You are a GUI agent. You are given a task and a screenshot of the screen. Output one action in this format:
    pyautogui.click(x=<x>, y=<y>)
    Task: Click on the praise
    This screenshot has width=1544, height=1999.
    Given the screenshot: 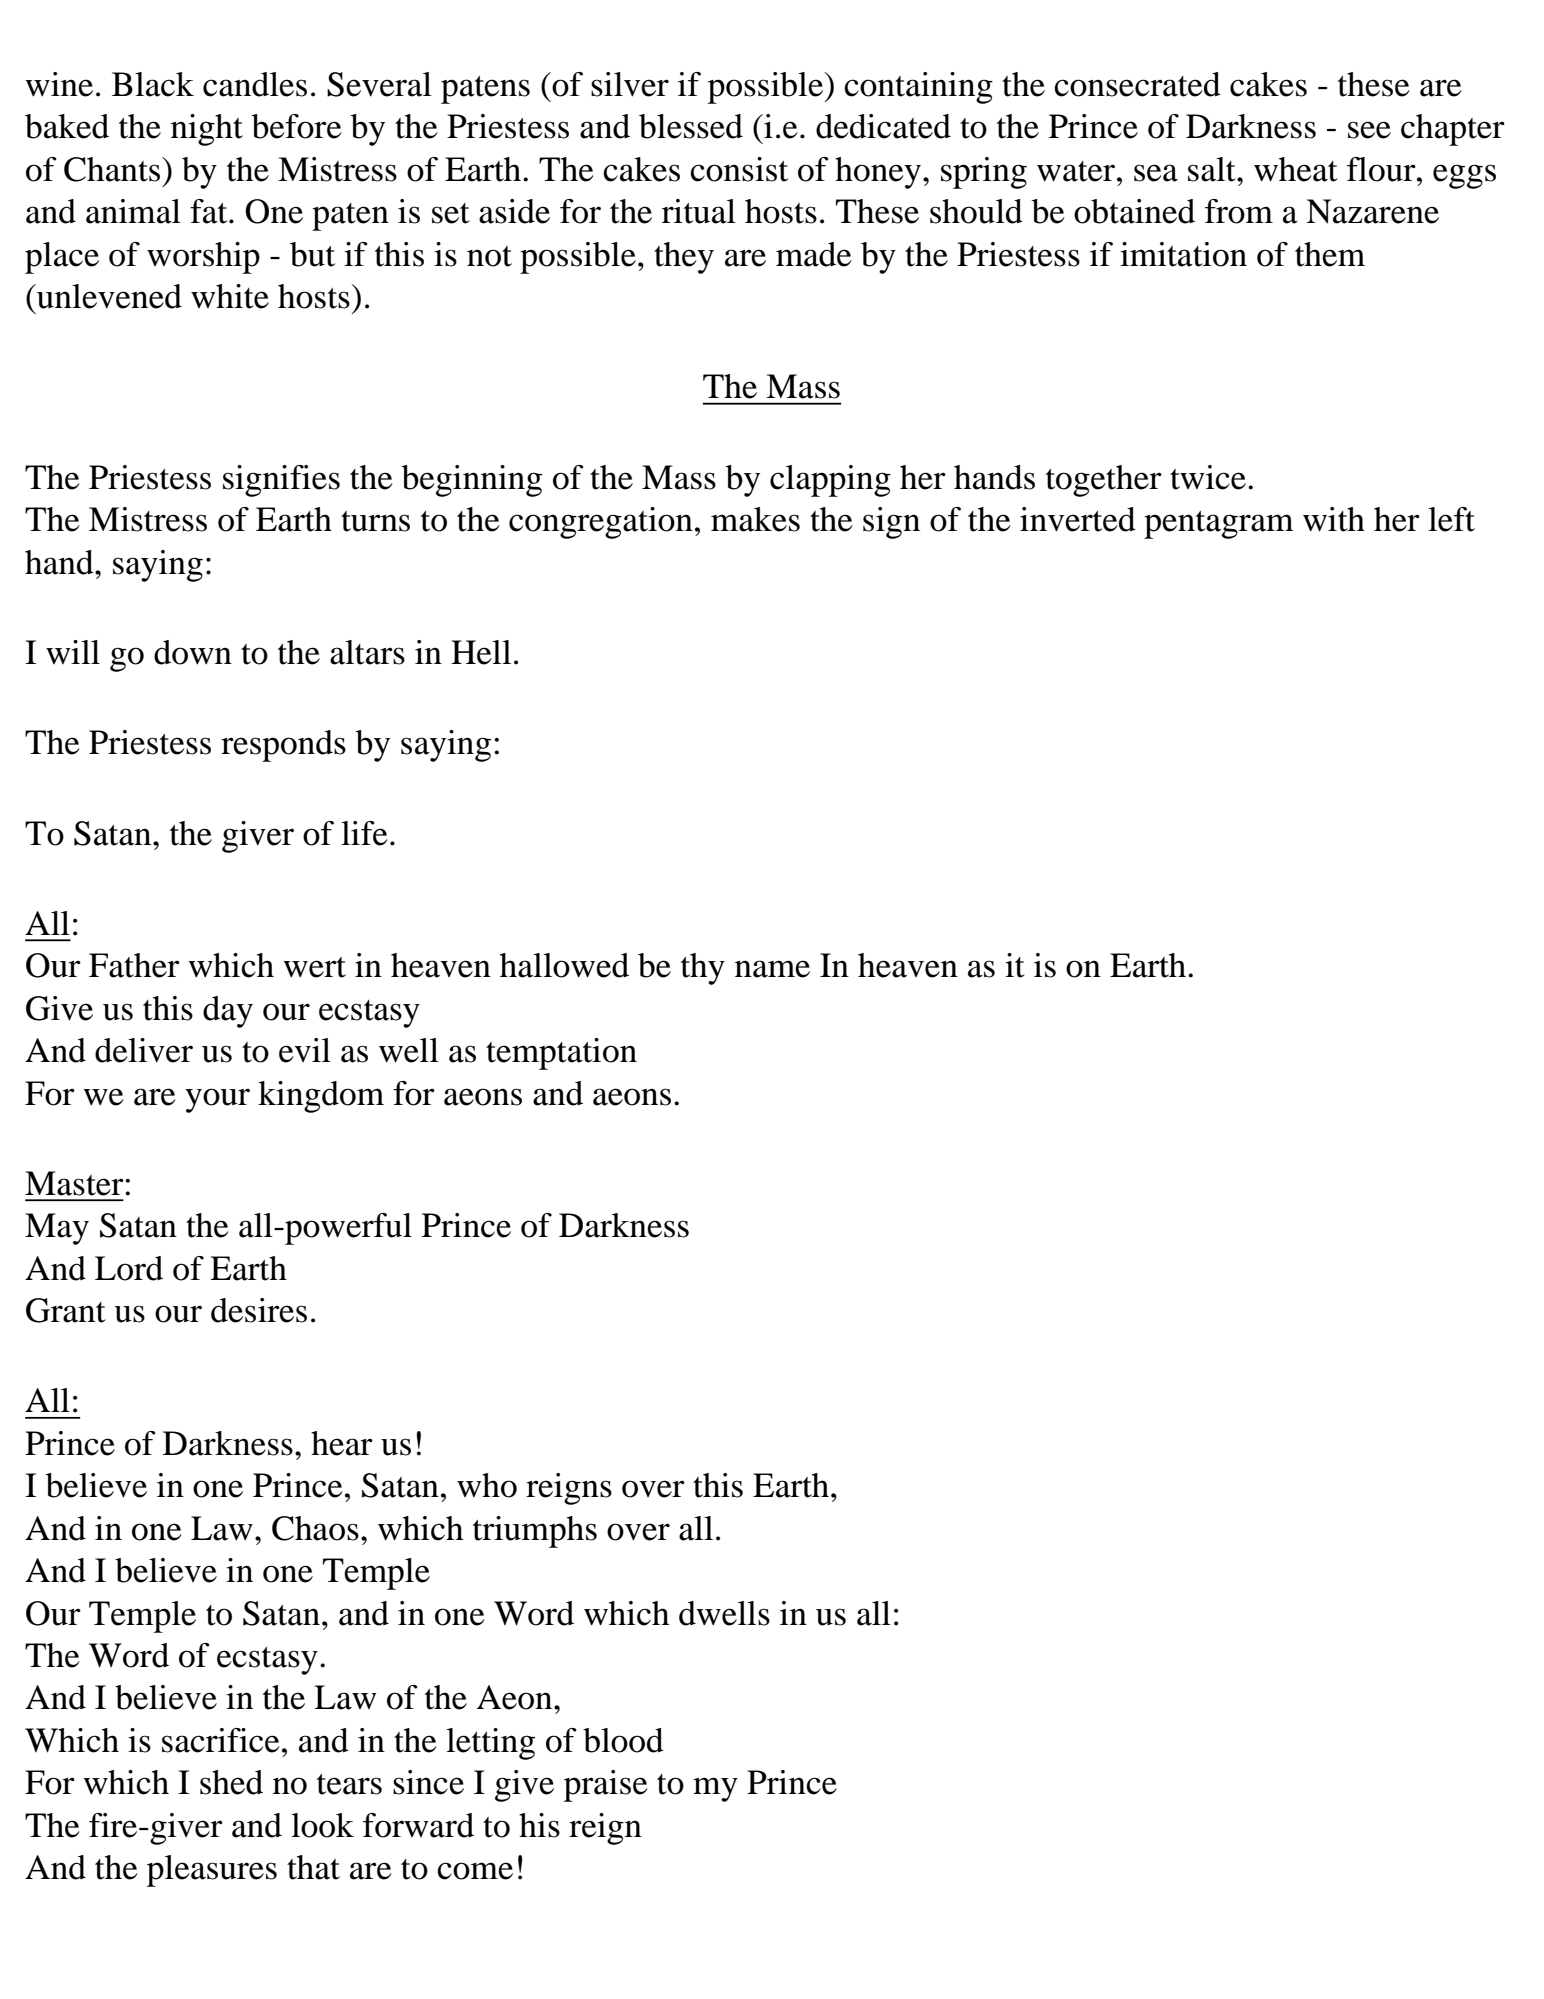 What is the action you would take?
    pyautogui.click(x=606, y=1786)
